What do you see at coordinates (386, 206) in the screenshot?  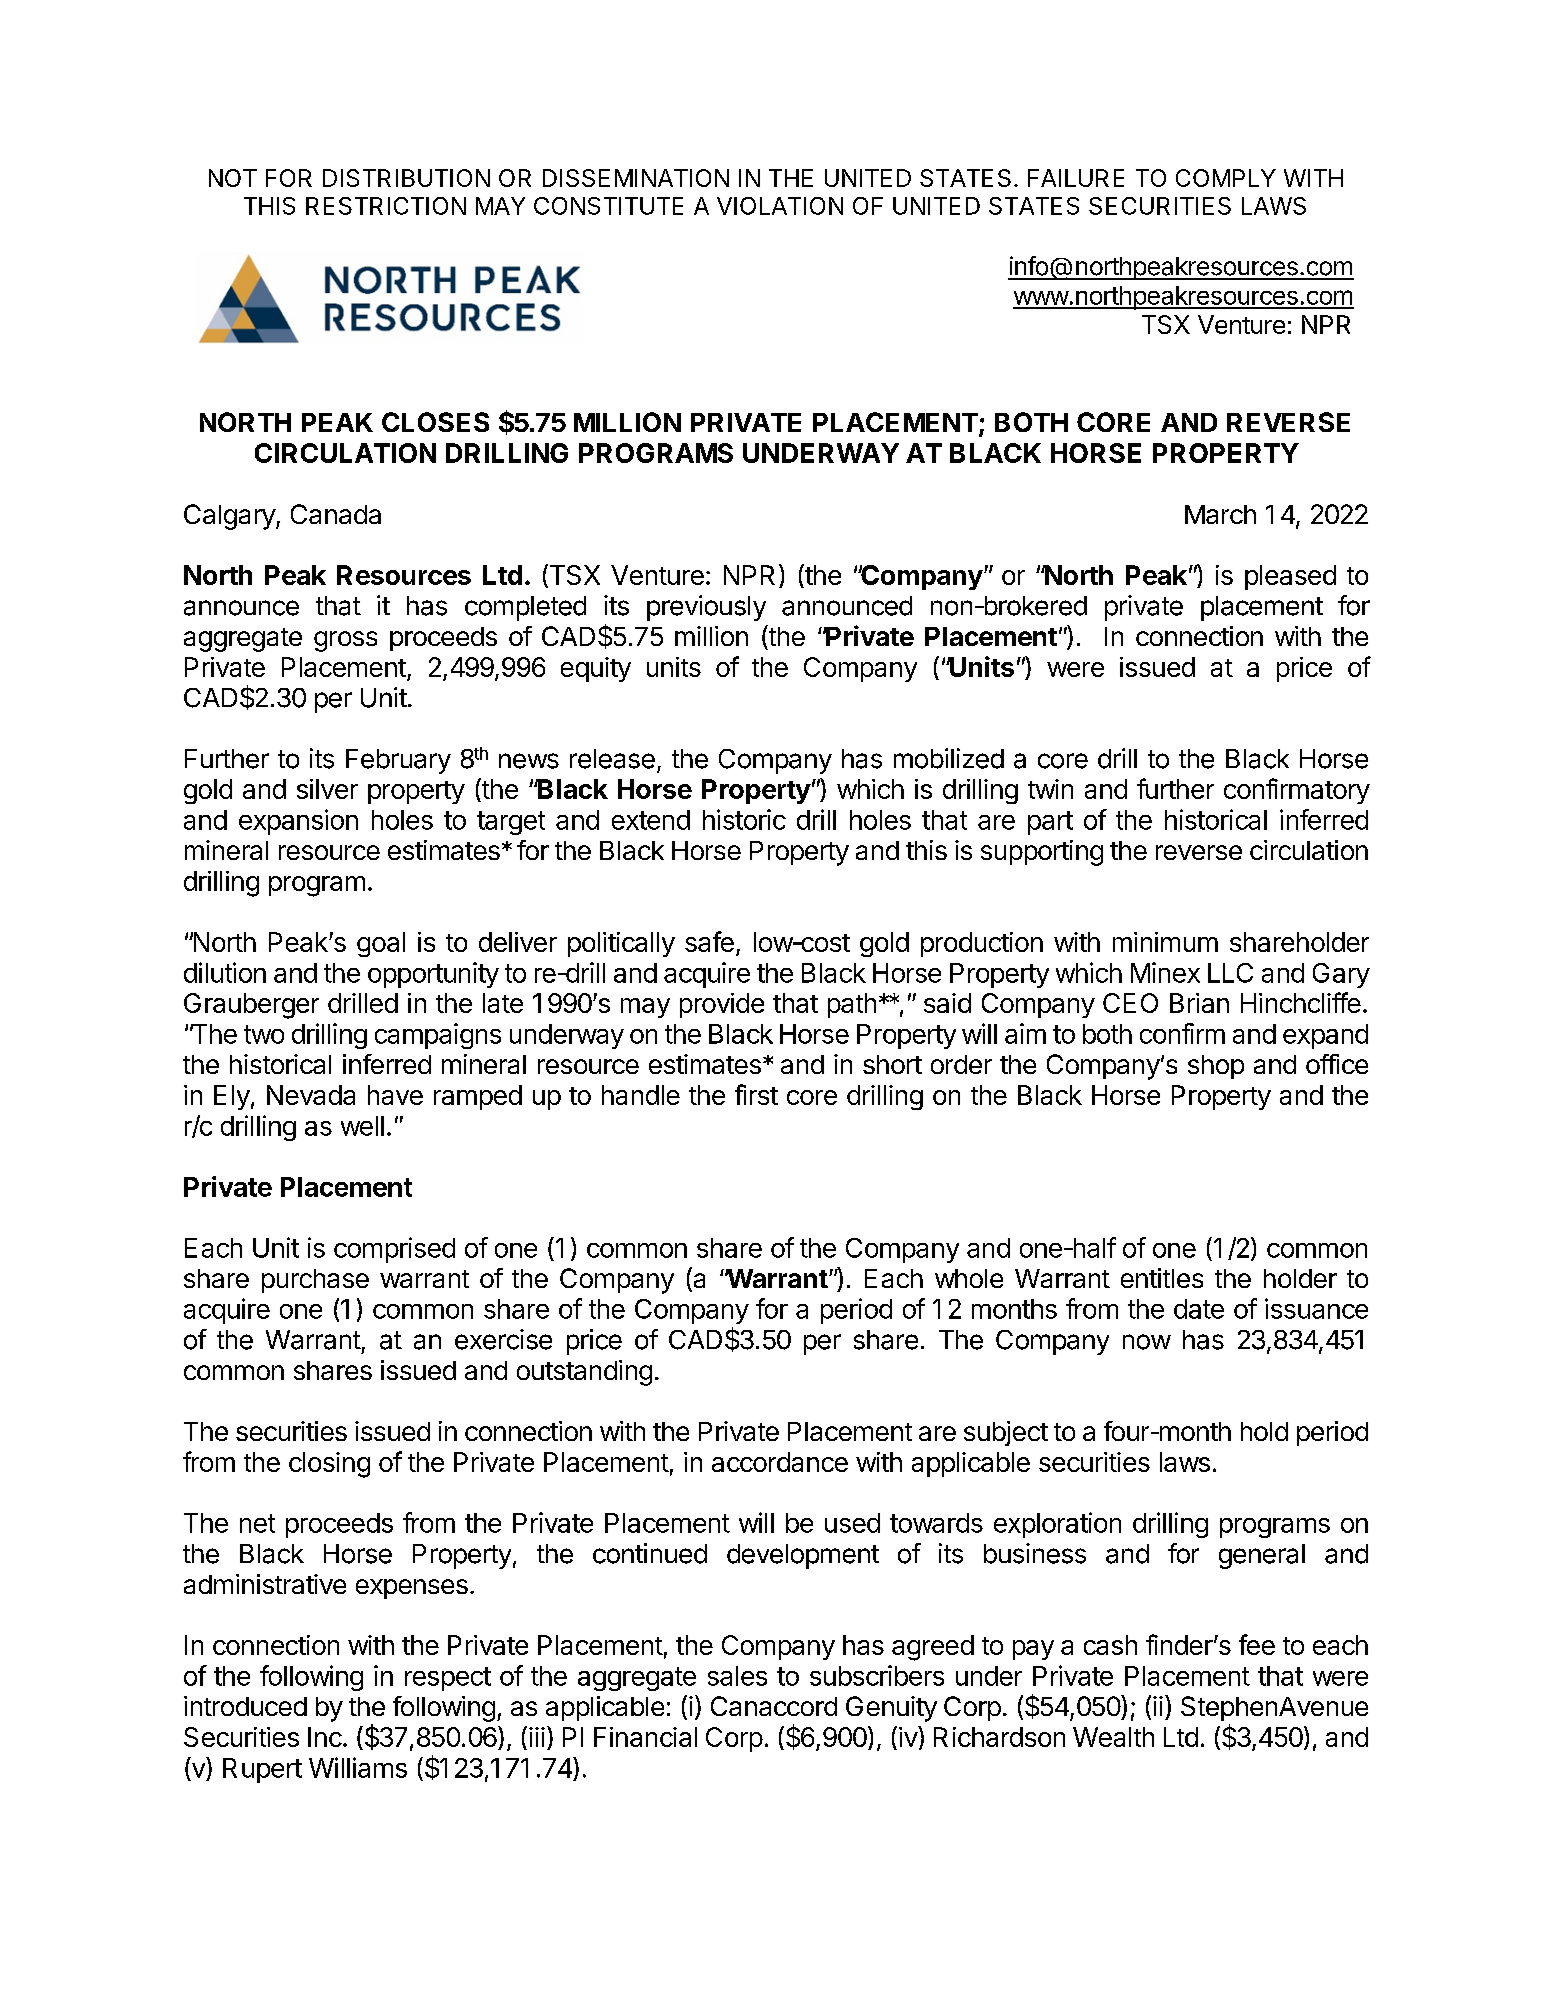 I see `RESTRICTION` at bounding box center [386, 206].
